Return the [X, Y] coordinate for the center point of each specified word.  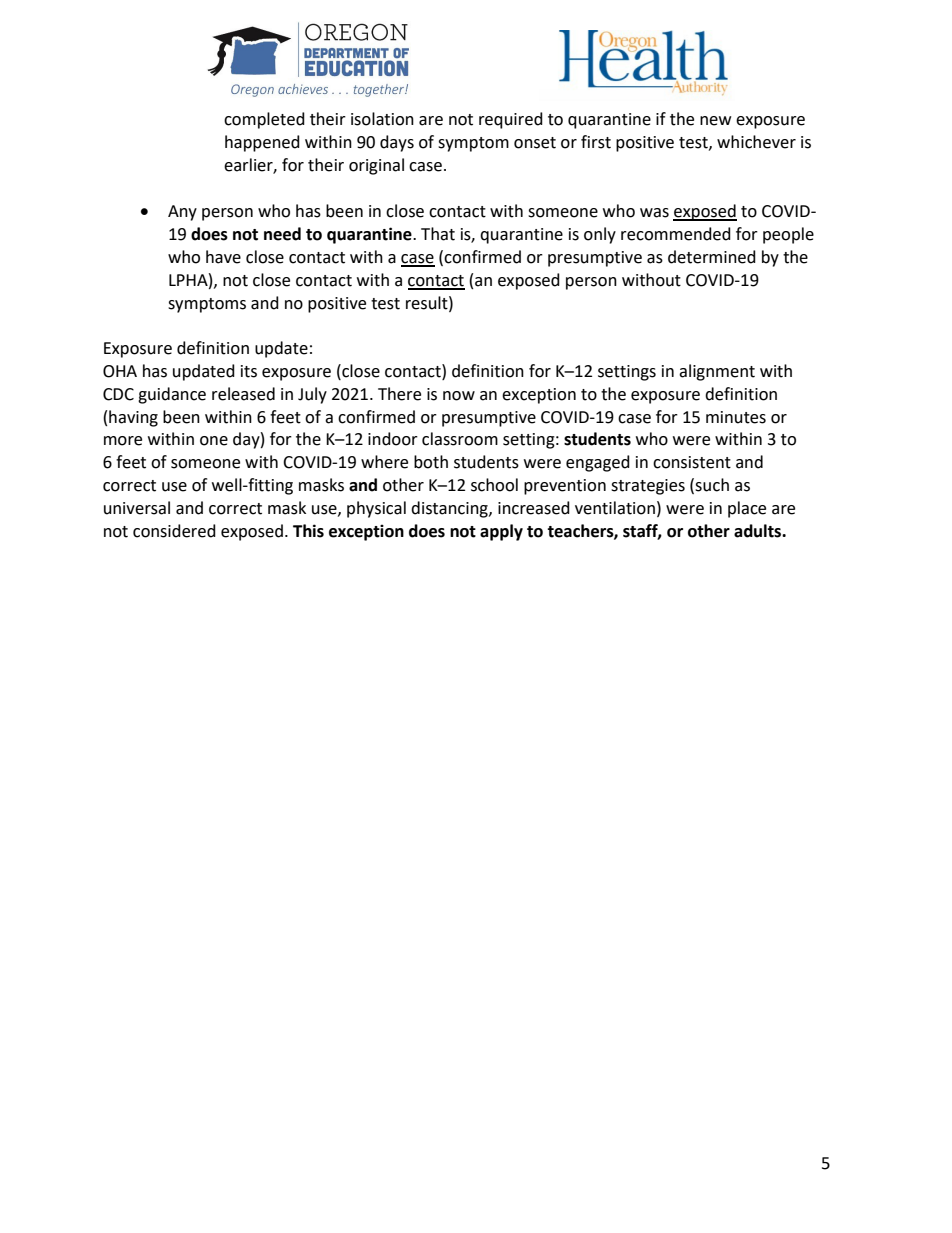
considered [174, 531]
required [511, 120]
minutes [736, 417]
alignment [717, 372]
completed [264, 120]
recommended [676, 234]
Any [182, 213]
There [399, 394]
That [438, 234]
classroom [460, 439]
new [715, 121]
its [249, 371]
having [133, 418]
